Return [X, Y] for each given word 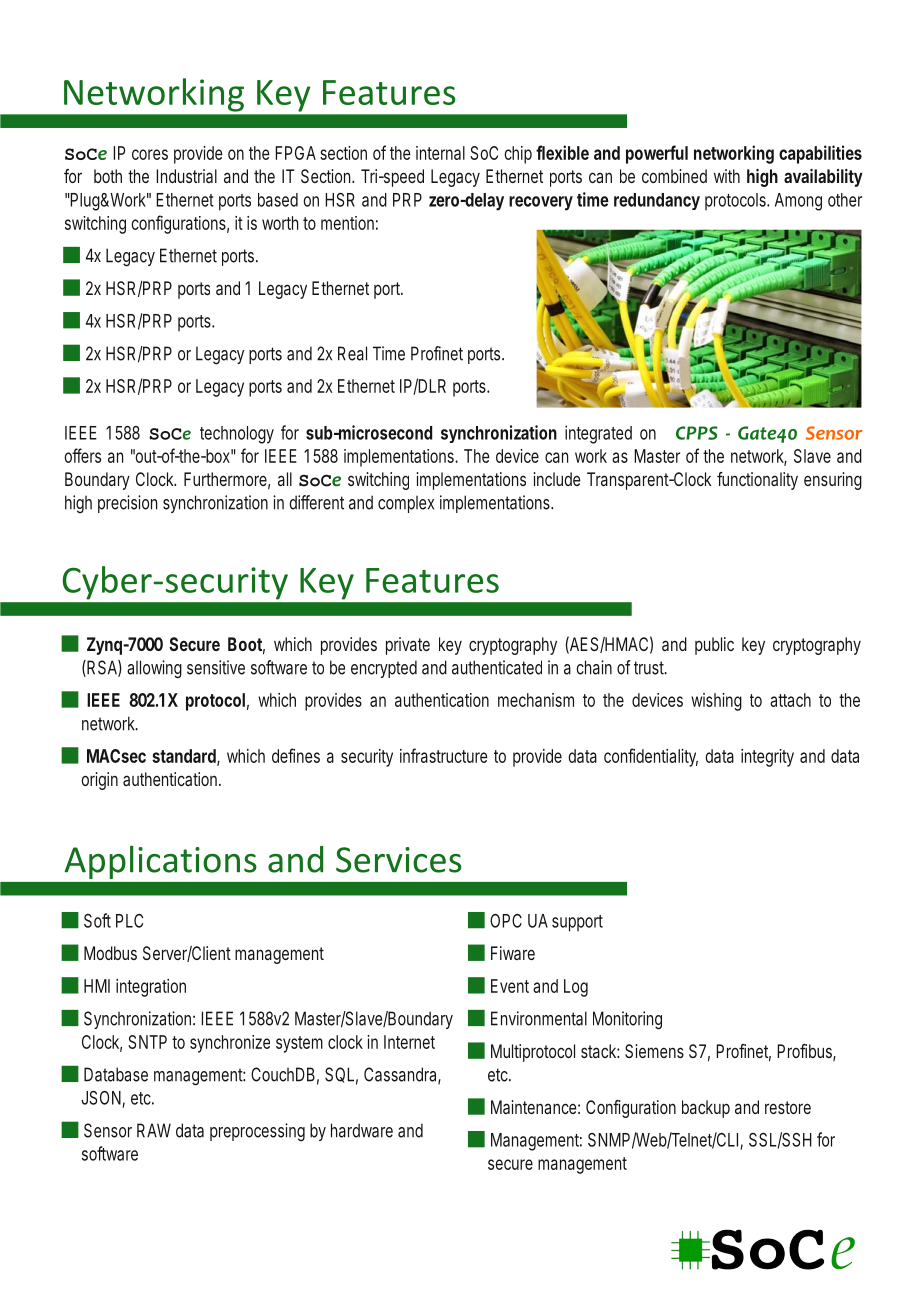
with [727, 176]
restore [788, 1107]
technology [237, 435]
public [714, 646]
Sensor [108, 1130]
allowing [154, 669]
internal [440, 153]
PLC [129, 921]
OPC [506, 921]
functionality [757, 481]
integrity [767, 758]
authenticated [497, 667]
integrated [598, 434]
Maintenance [535, 1107]
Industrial [186, 176]
